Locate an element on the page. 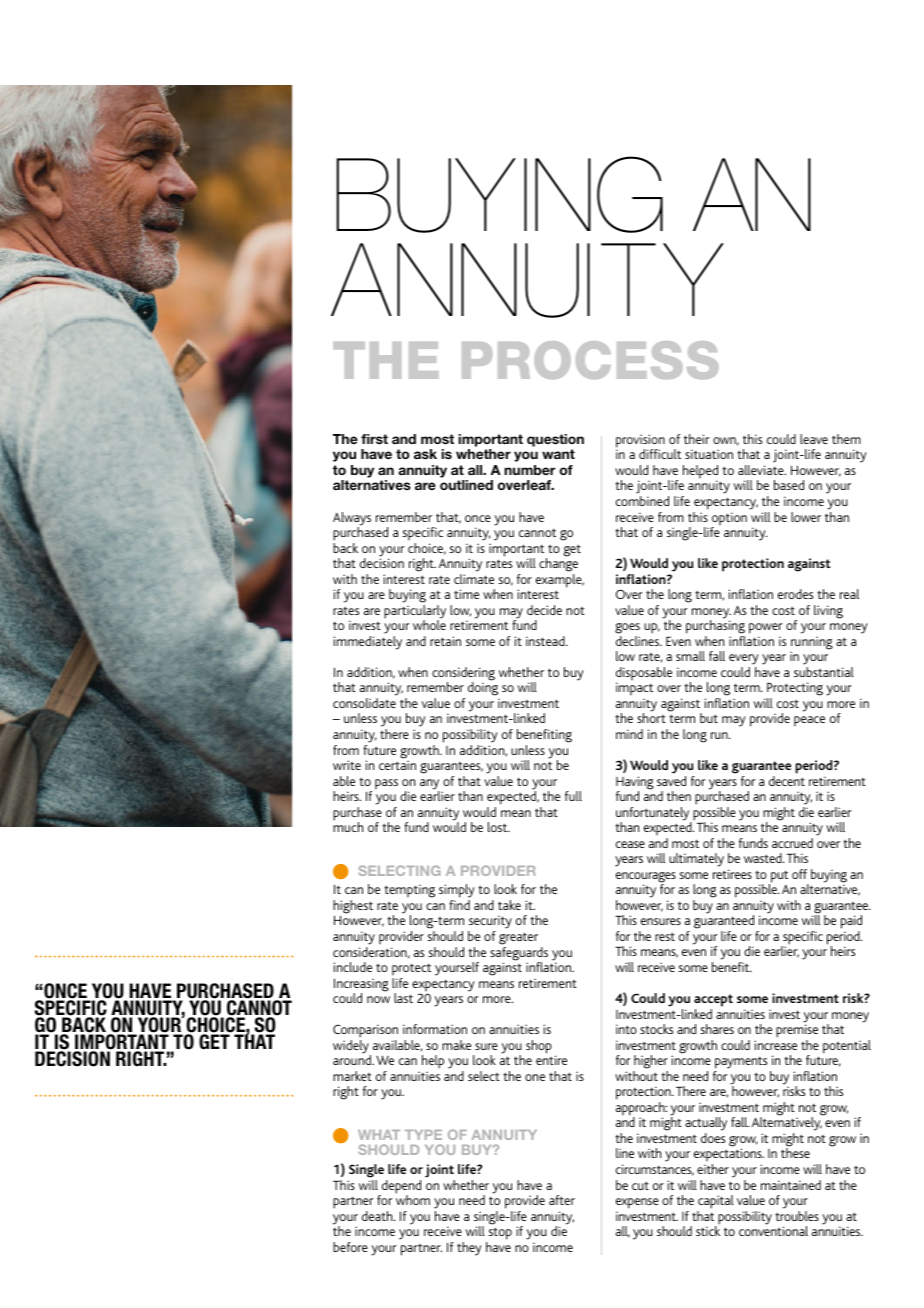 This image has width=924, height=1308. death is located at coordinates (378, 1216).
